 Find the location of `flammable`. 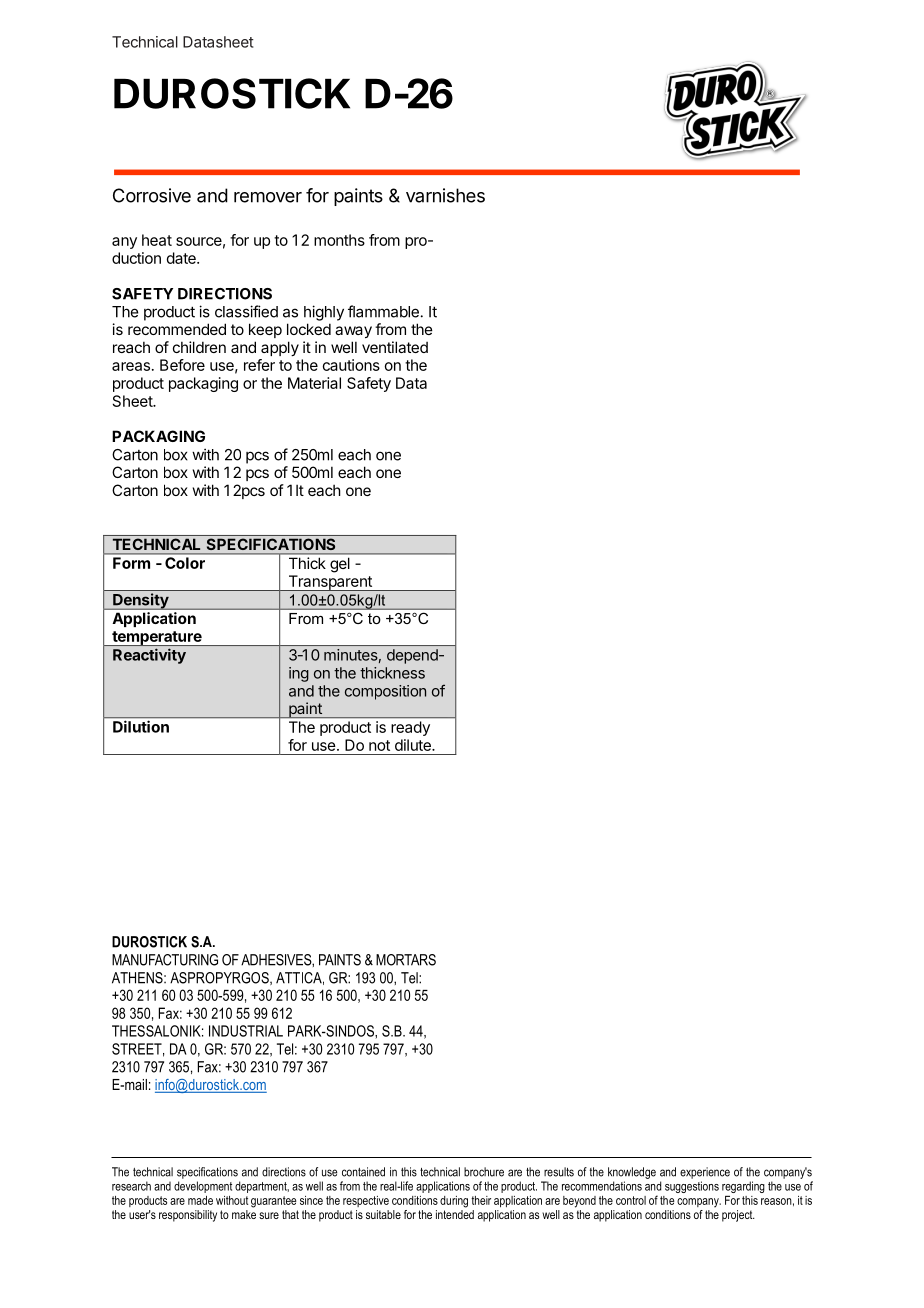

flammable is located at coordinates (383, 311).
